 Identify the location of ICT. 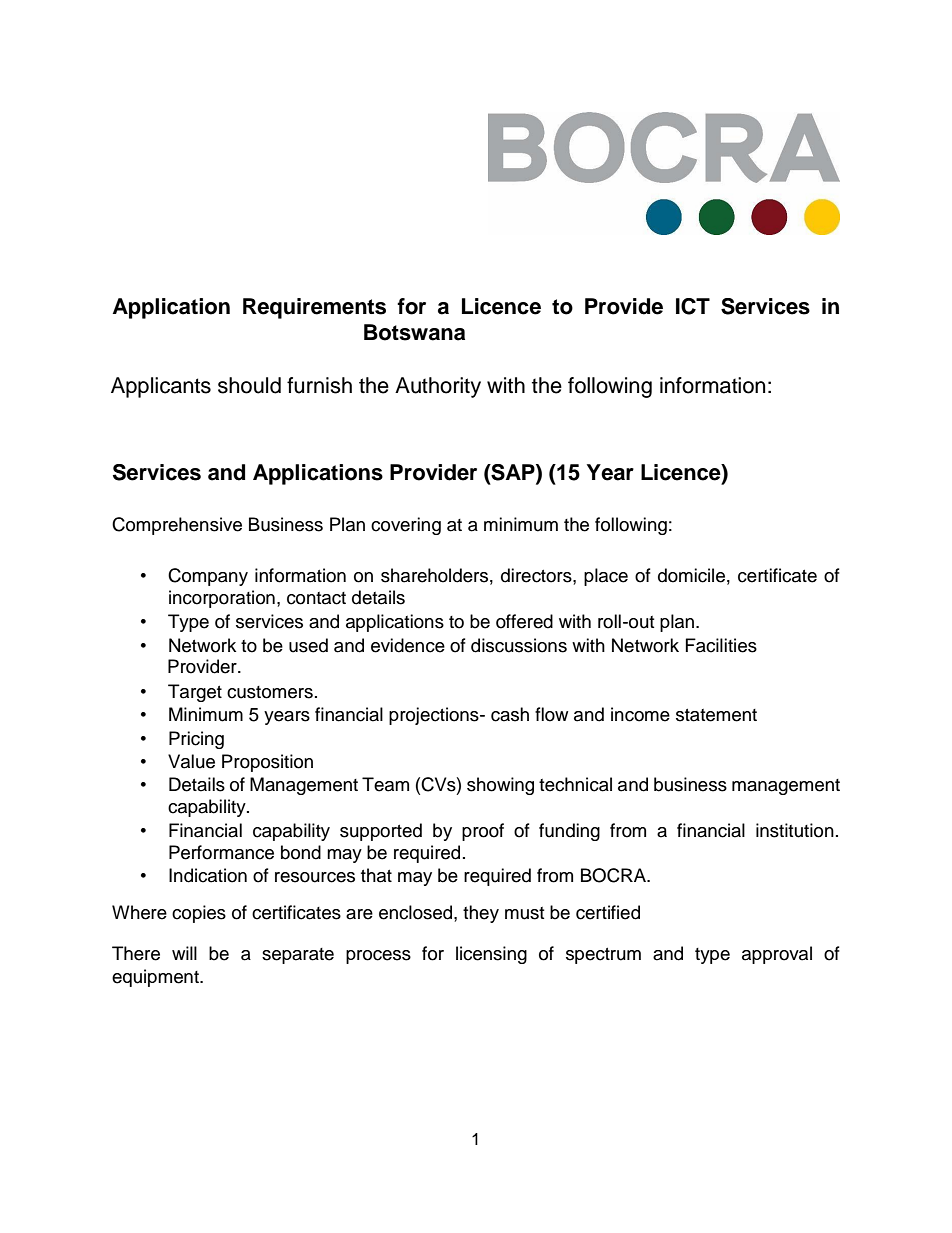
(693, 306).
